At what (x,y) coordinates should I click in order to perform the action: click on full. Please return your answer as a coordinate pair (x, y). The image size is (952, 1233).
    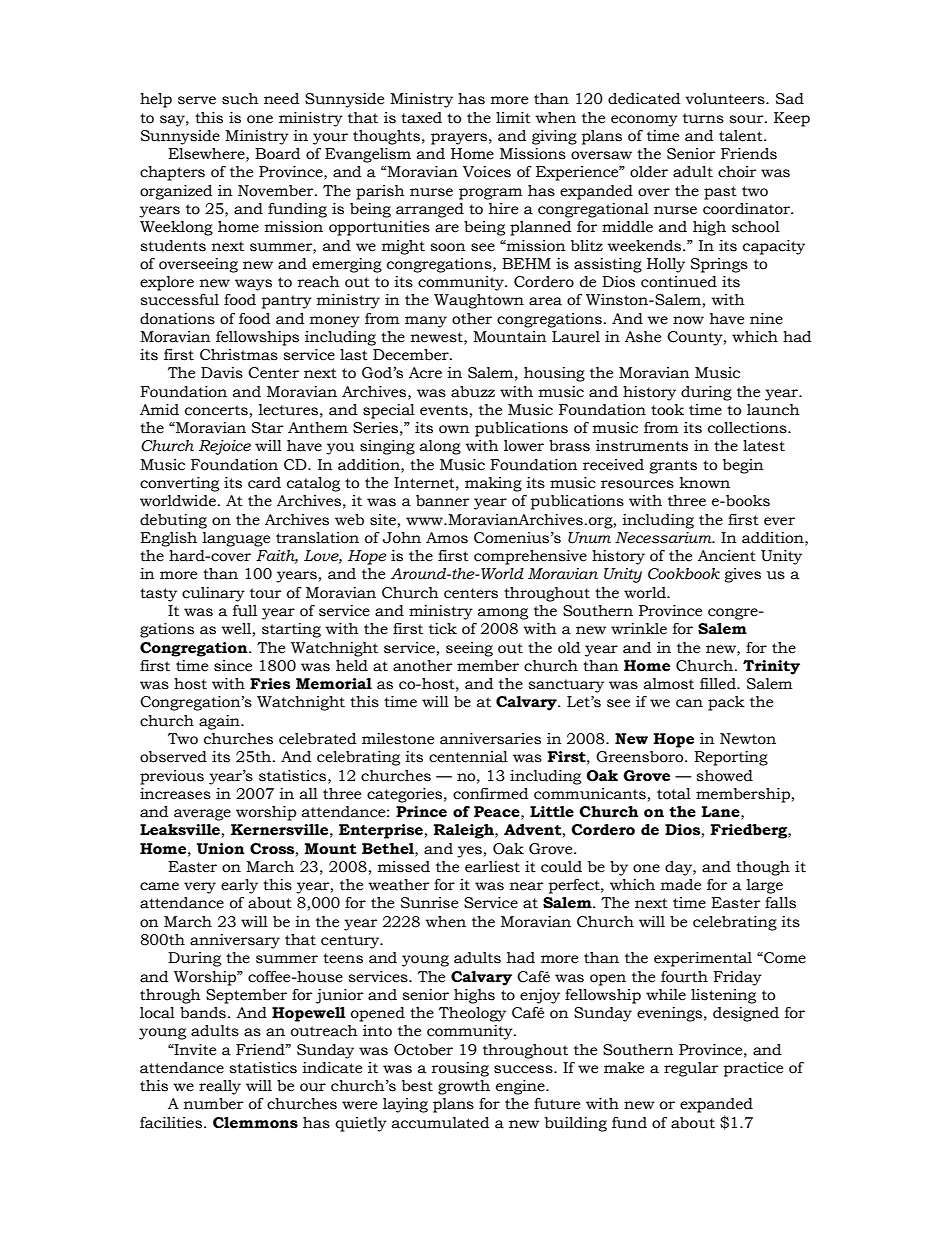
    Looking at the image, I should click on (245, 611).
